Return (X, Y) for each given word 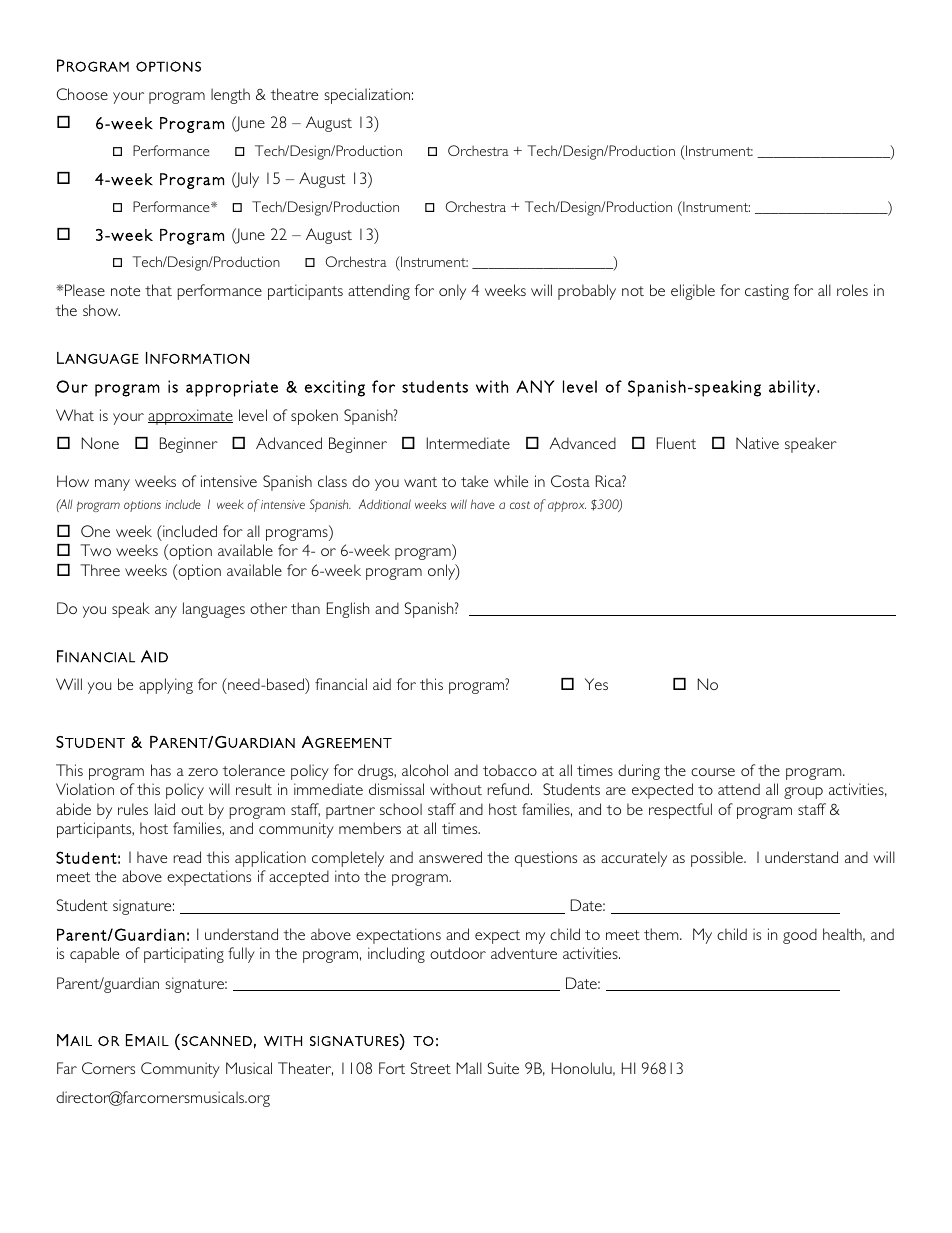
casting (767, 292)
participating (184, 955)
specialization (367, 96)
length (230, 96)
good (800, 936)
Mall (469, 1068)
